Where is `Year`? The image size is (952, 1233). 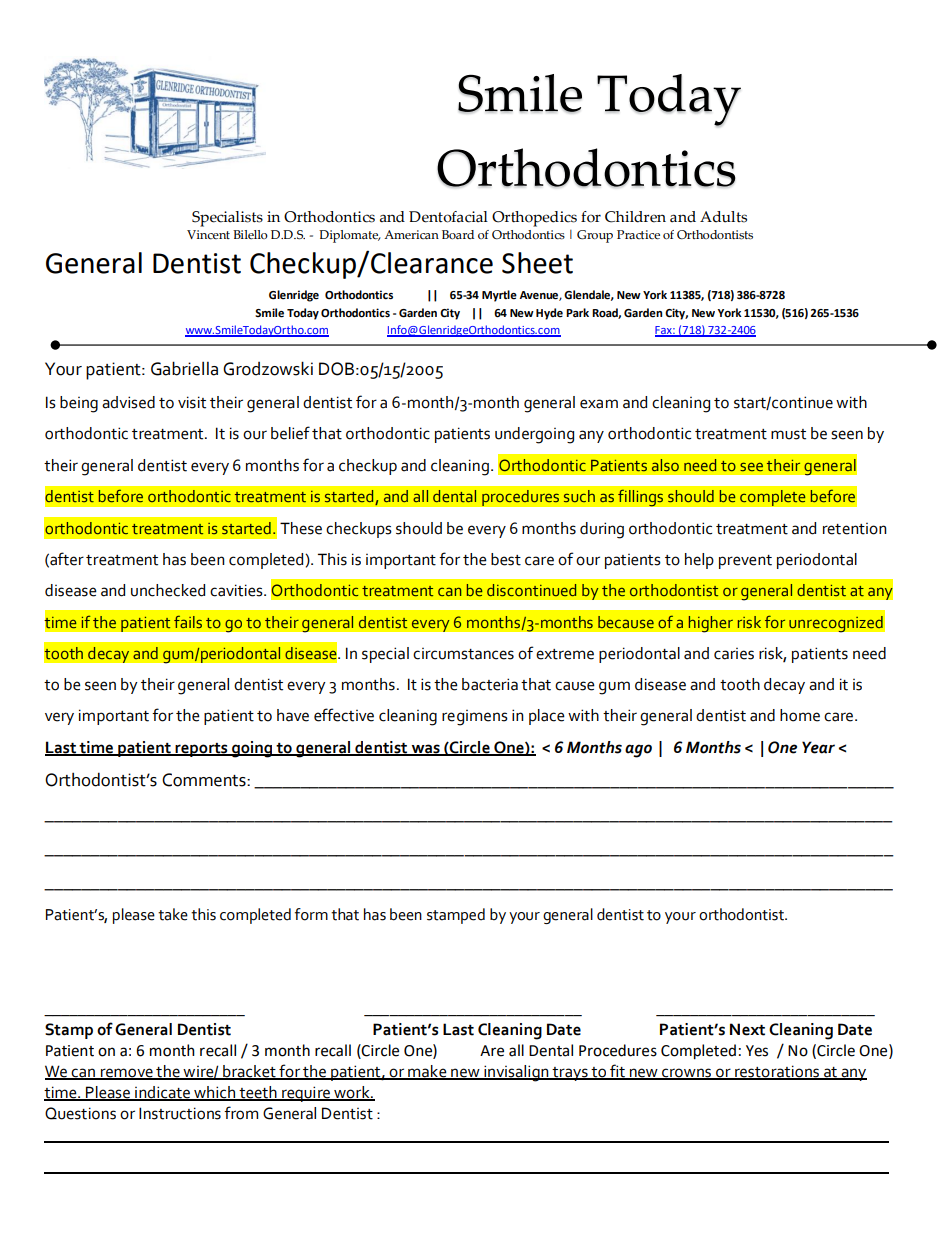 Year is located at coordinates (818, 747).
